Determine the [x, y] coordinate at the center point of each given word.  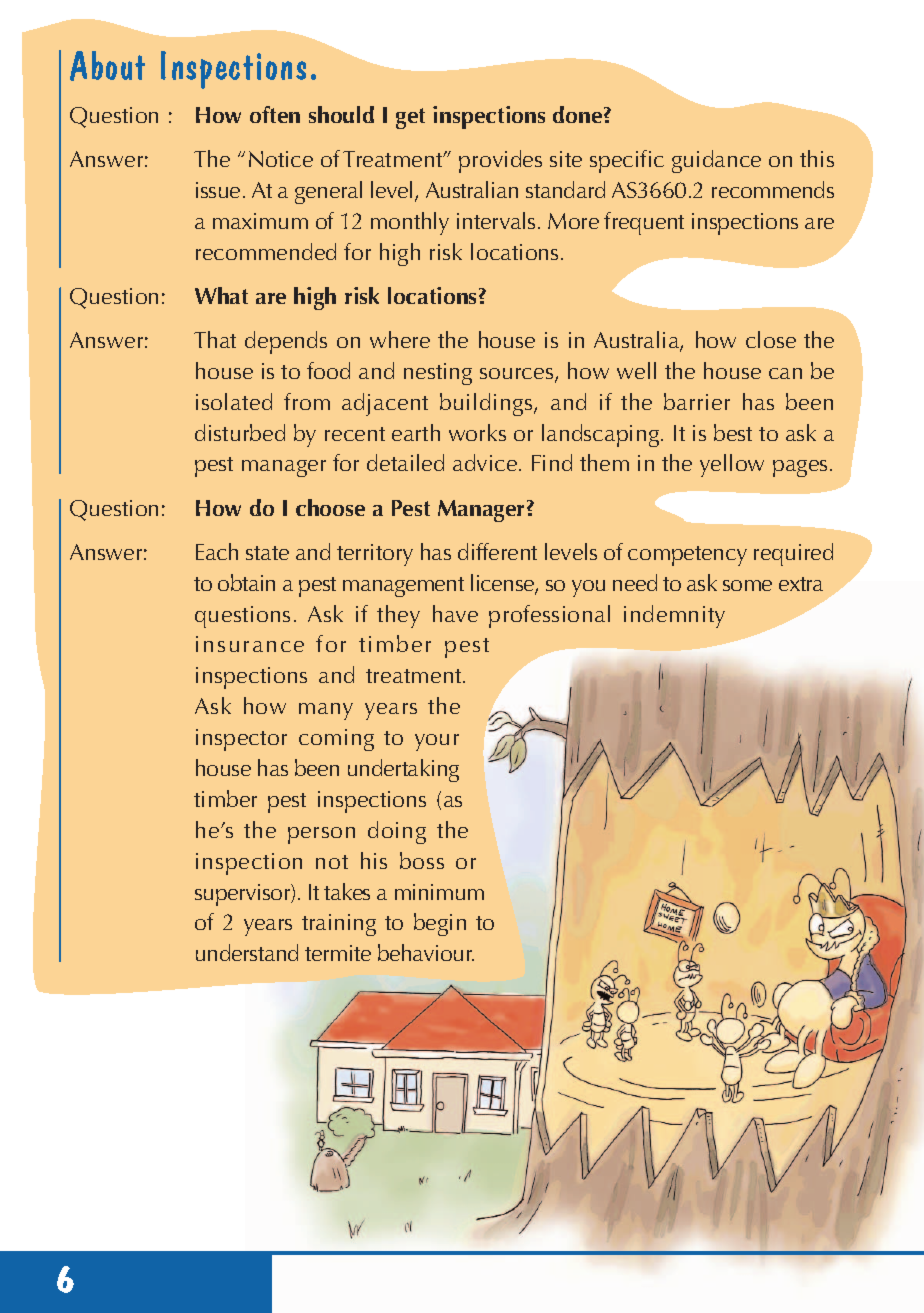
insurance [250, 644]
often [275, 114]
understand [247, 952]
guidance [716, 161]
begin [440, 924]
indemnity [674, 616]
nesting [438, 374]
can [785, 373]
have [455, 613]
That [215, 339]
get [410, 118]
